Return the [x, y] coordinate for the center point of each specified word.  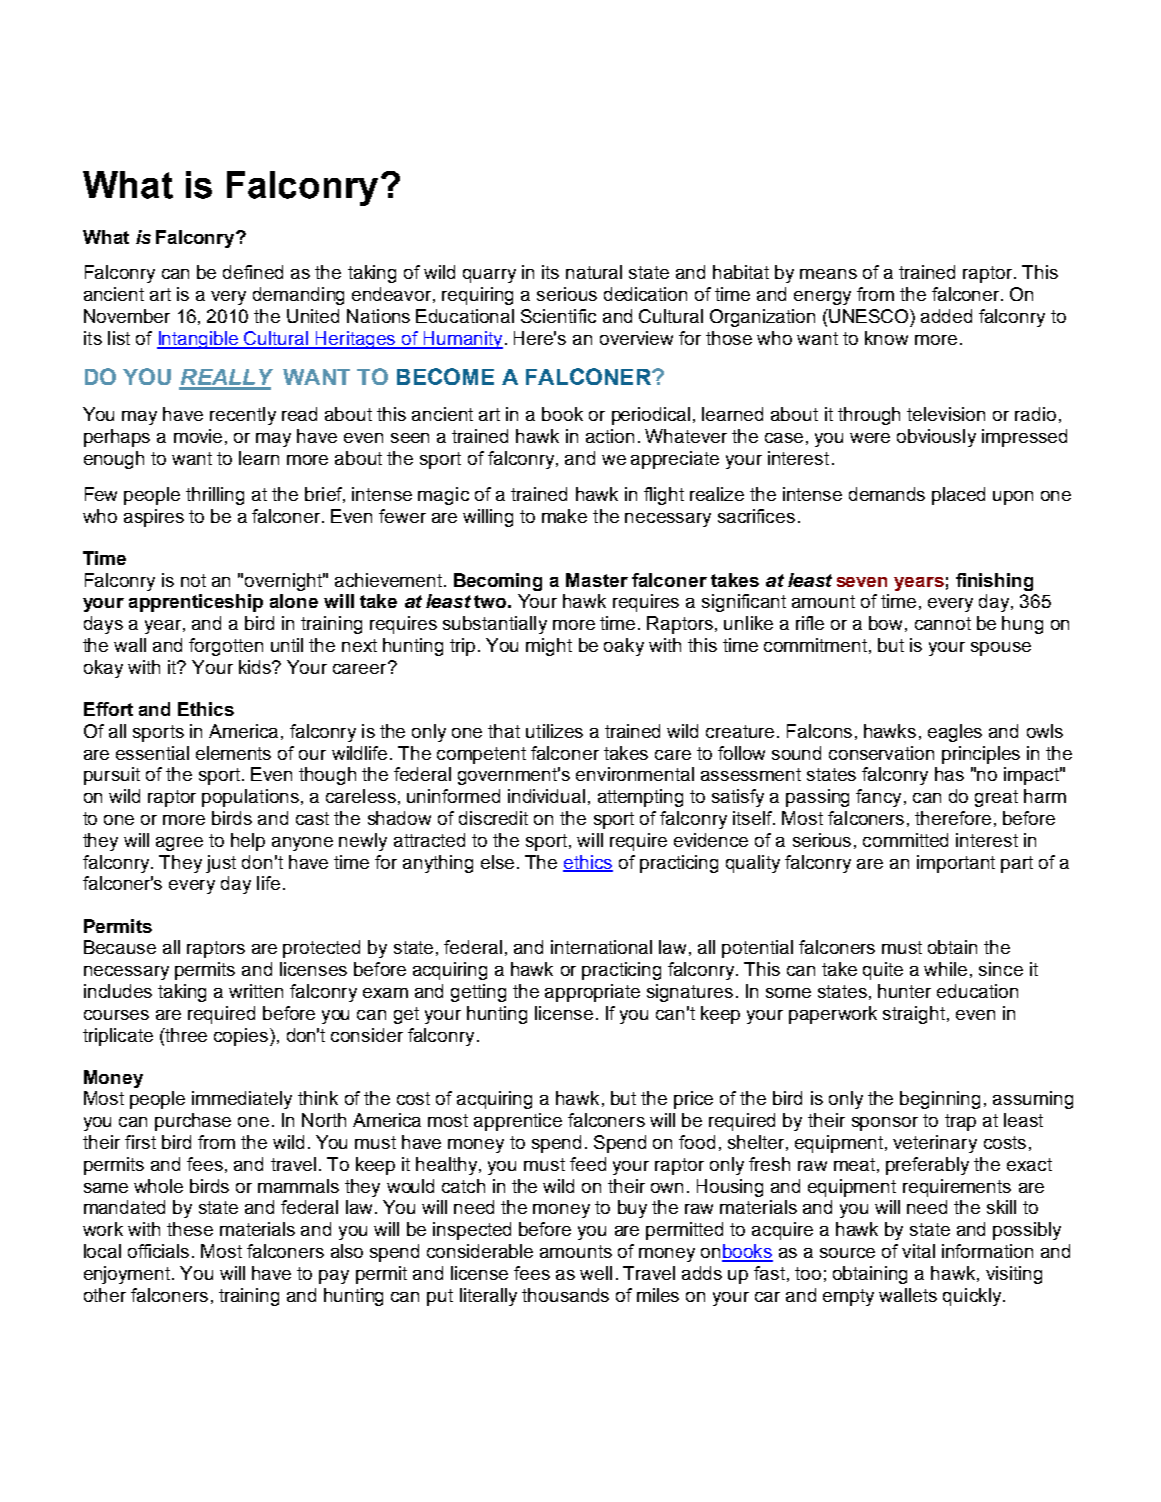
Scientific [558, 316]
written [256, 991]
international [601, 947]
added [946, 316]
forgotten [226, 647]
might [549, 647]
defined [253, 272]
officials [158, 1251]
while [945, 969]
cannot [943, 623]
